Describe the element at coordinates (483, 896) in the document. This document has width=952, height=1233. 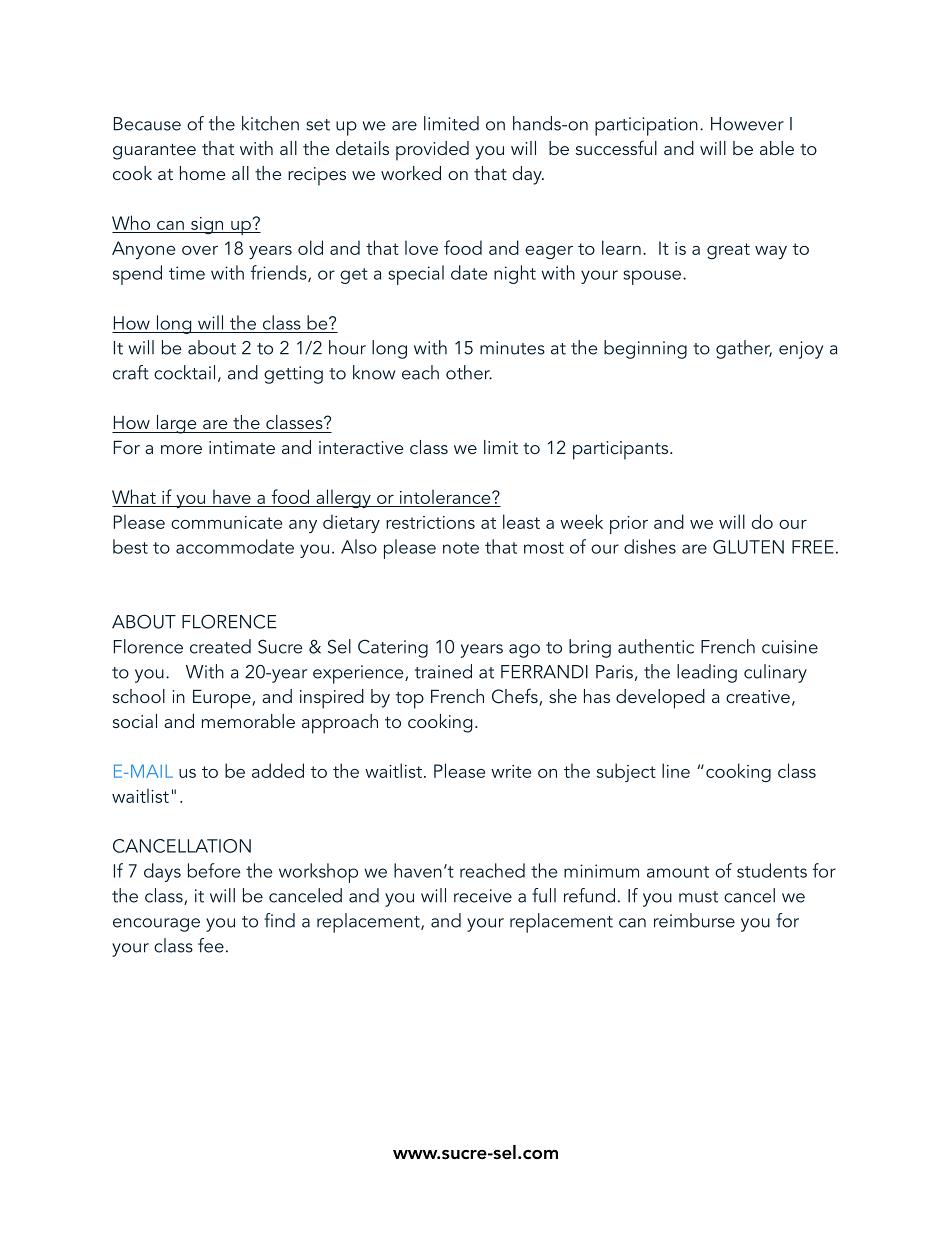
I see `receive` at that location.
